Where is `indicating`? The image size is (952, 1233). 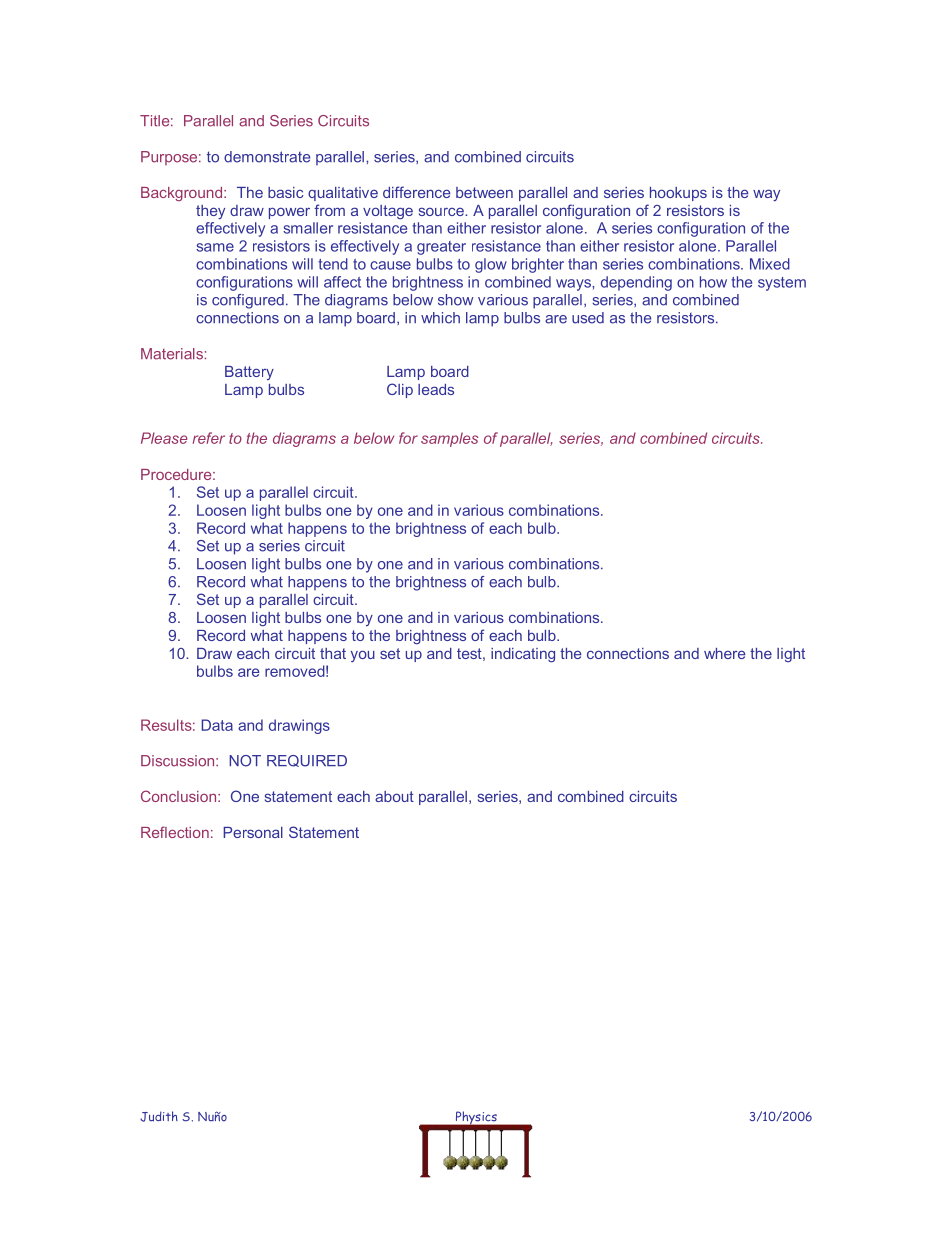
indicating is located at coordinates (523, 655).
